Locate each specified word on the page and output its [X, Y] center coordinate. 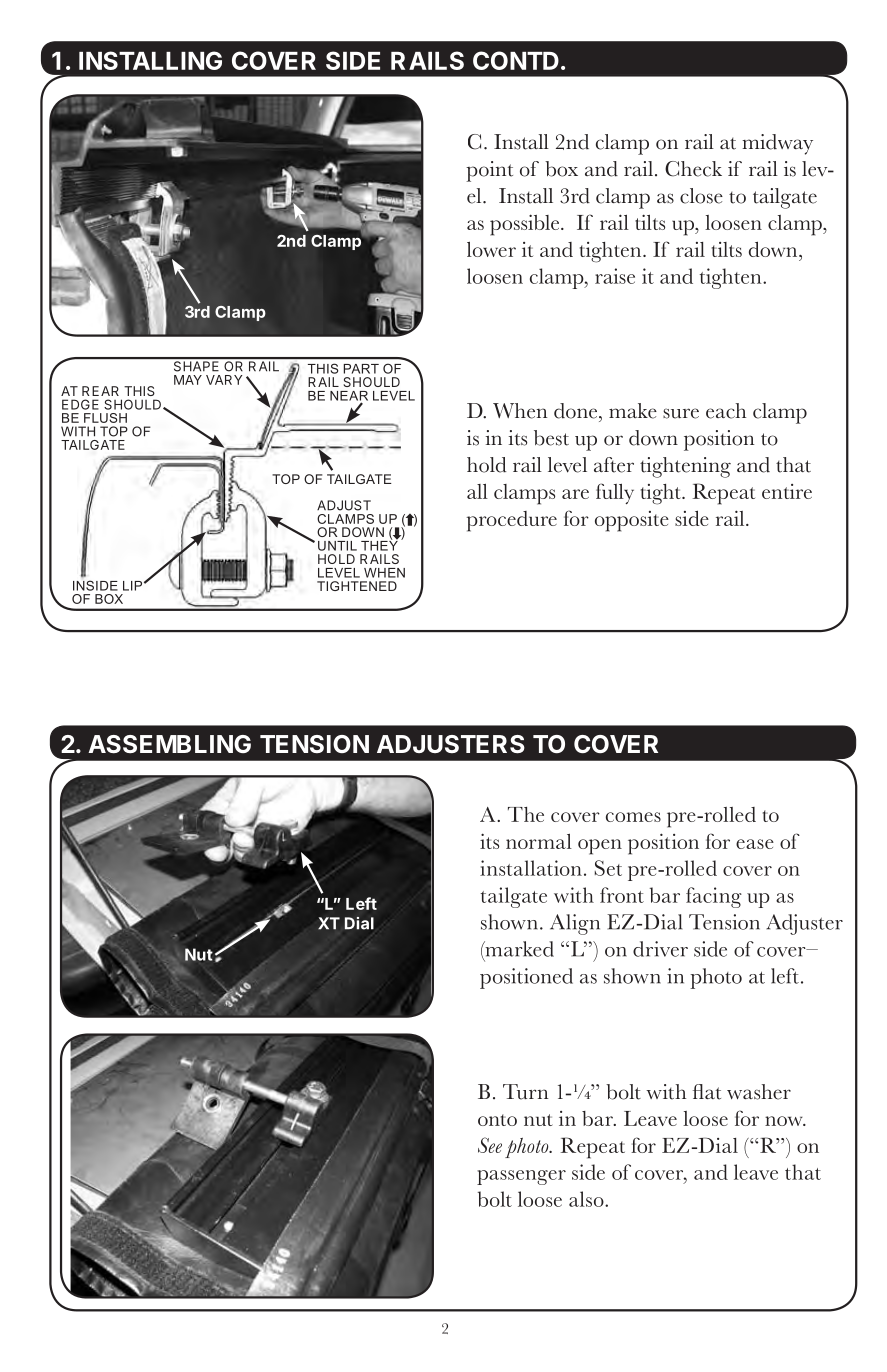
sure [681, 413]
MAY [188, 380]
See [490, 1145]
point [489, 171]
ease [755, 844]
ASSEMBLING [169, 744]
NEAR [349, 397]
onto [497, 1120]
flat [707, 1092]
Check [693, 169]
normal [539, 841]
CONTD [516, 60]
